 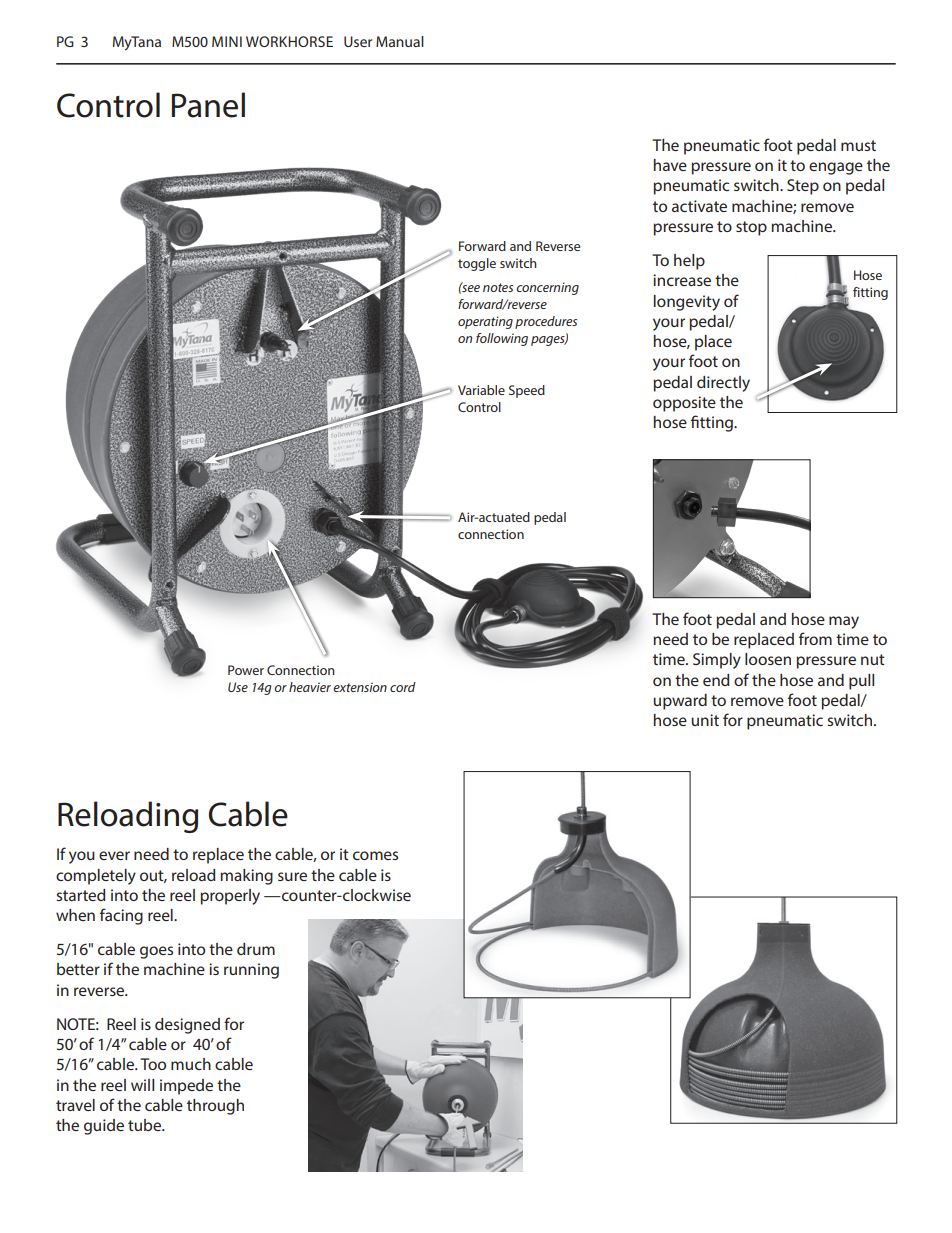 I want to click on Variable, so click(x=481, y=390).
